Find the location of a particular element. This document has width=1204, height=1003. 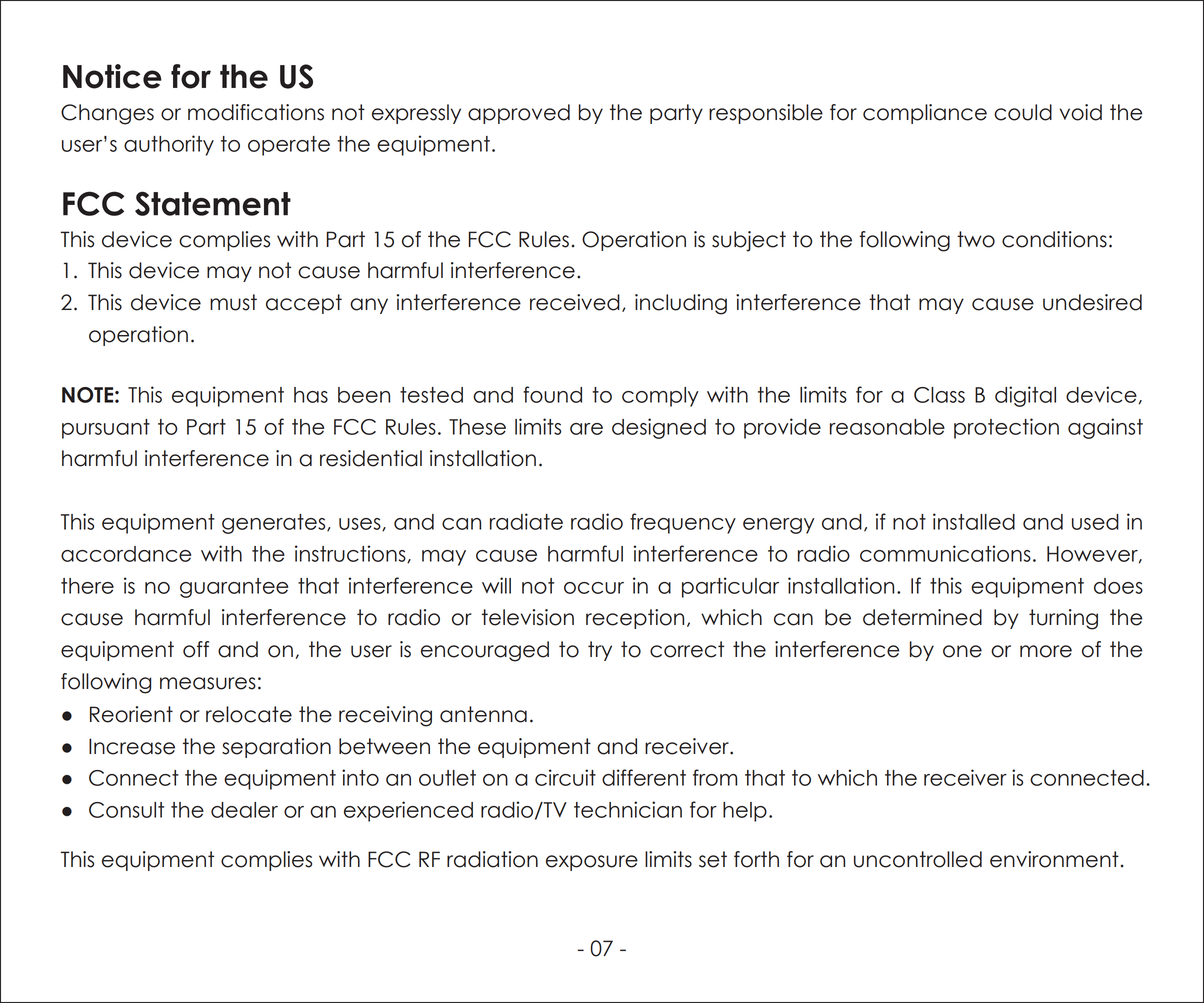

digital is located at coordinates (1025, 396).
